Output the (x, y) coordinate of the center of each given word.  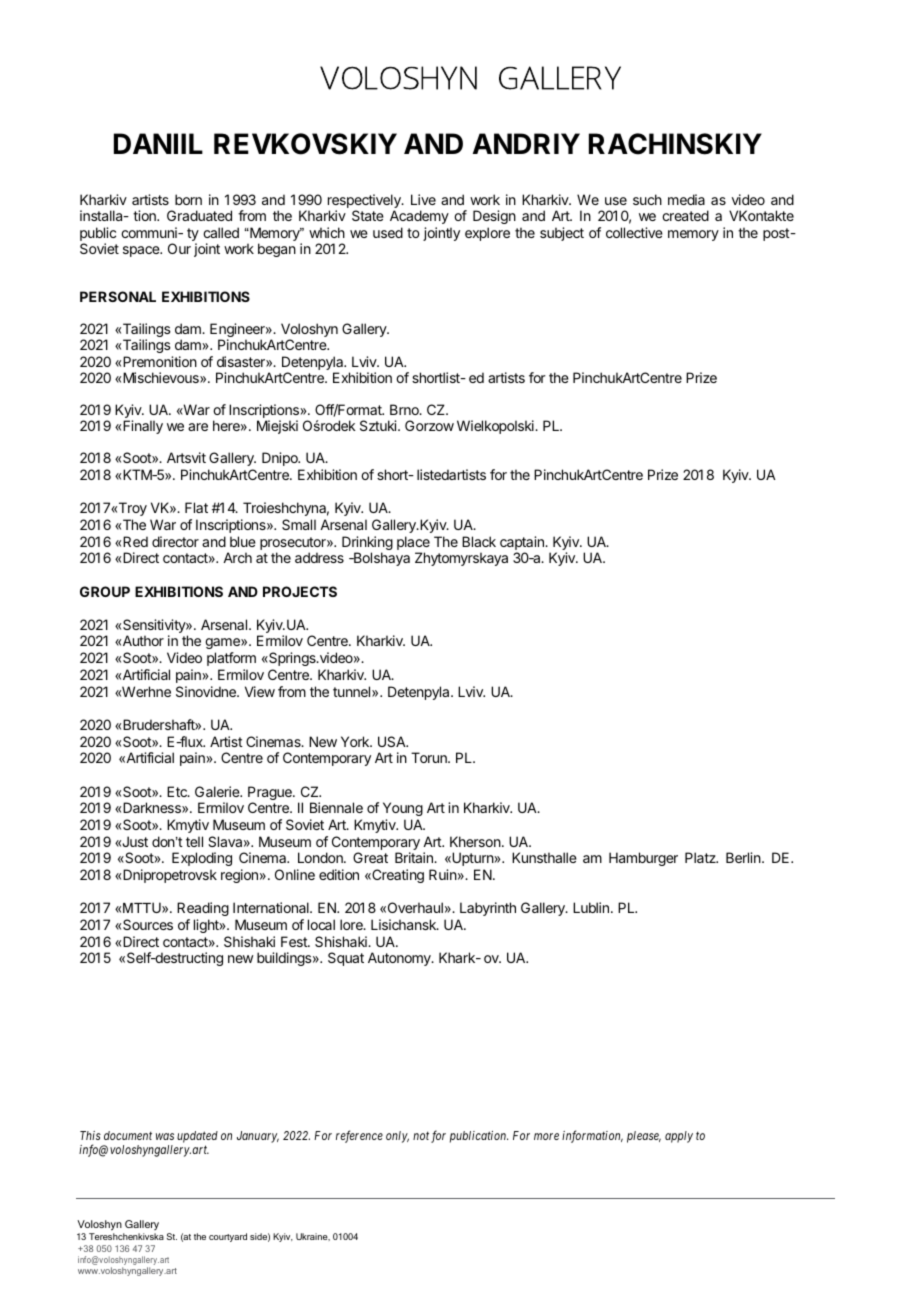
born (188, 199)
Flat (196, 507)
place (413, 544)
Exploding (202, 859)
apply (679, 1137)
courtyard (228, 1237)
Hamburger (643, 859)
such (647, 199)
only (397, 1137)
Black (479, 541)
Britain (415, 857)
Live (423, 199)
